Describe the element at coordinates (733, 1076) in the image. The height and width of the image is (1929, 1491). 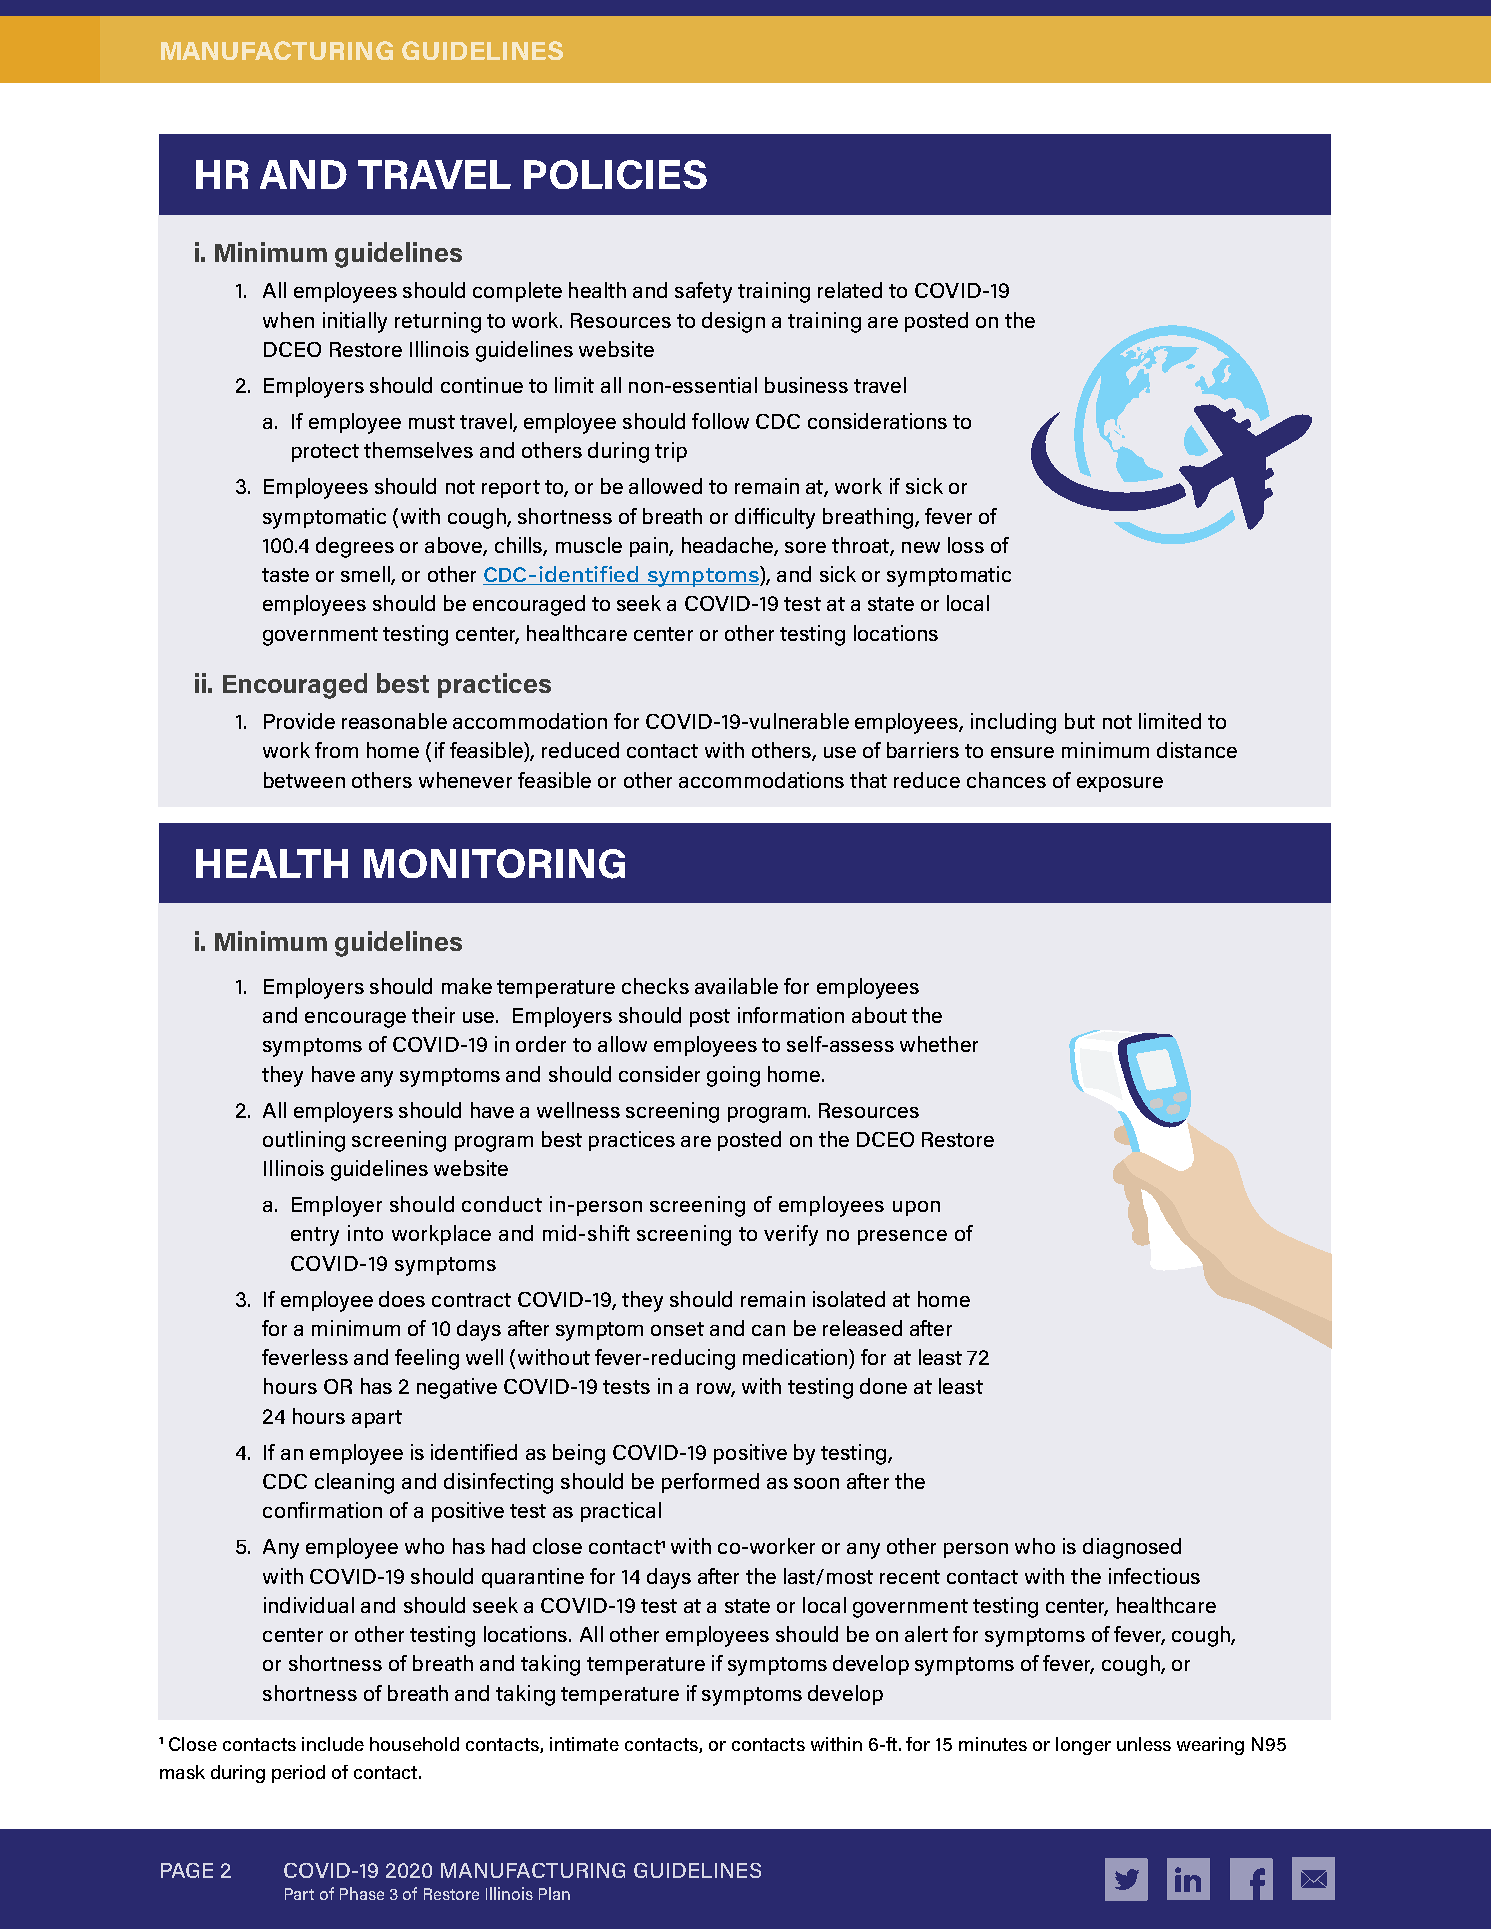
I see `going` at that location.
